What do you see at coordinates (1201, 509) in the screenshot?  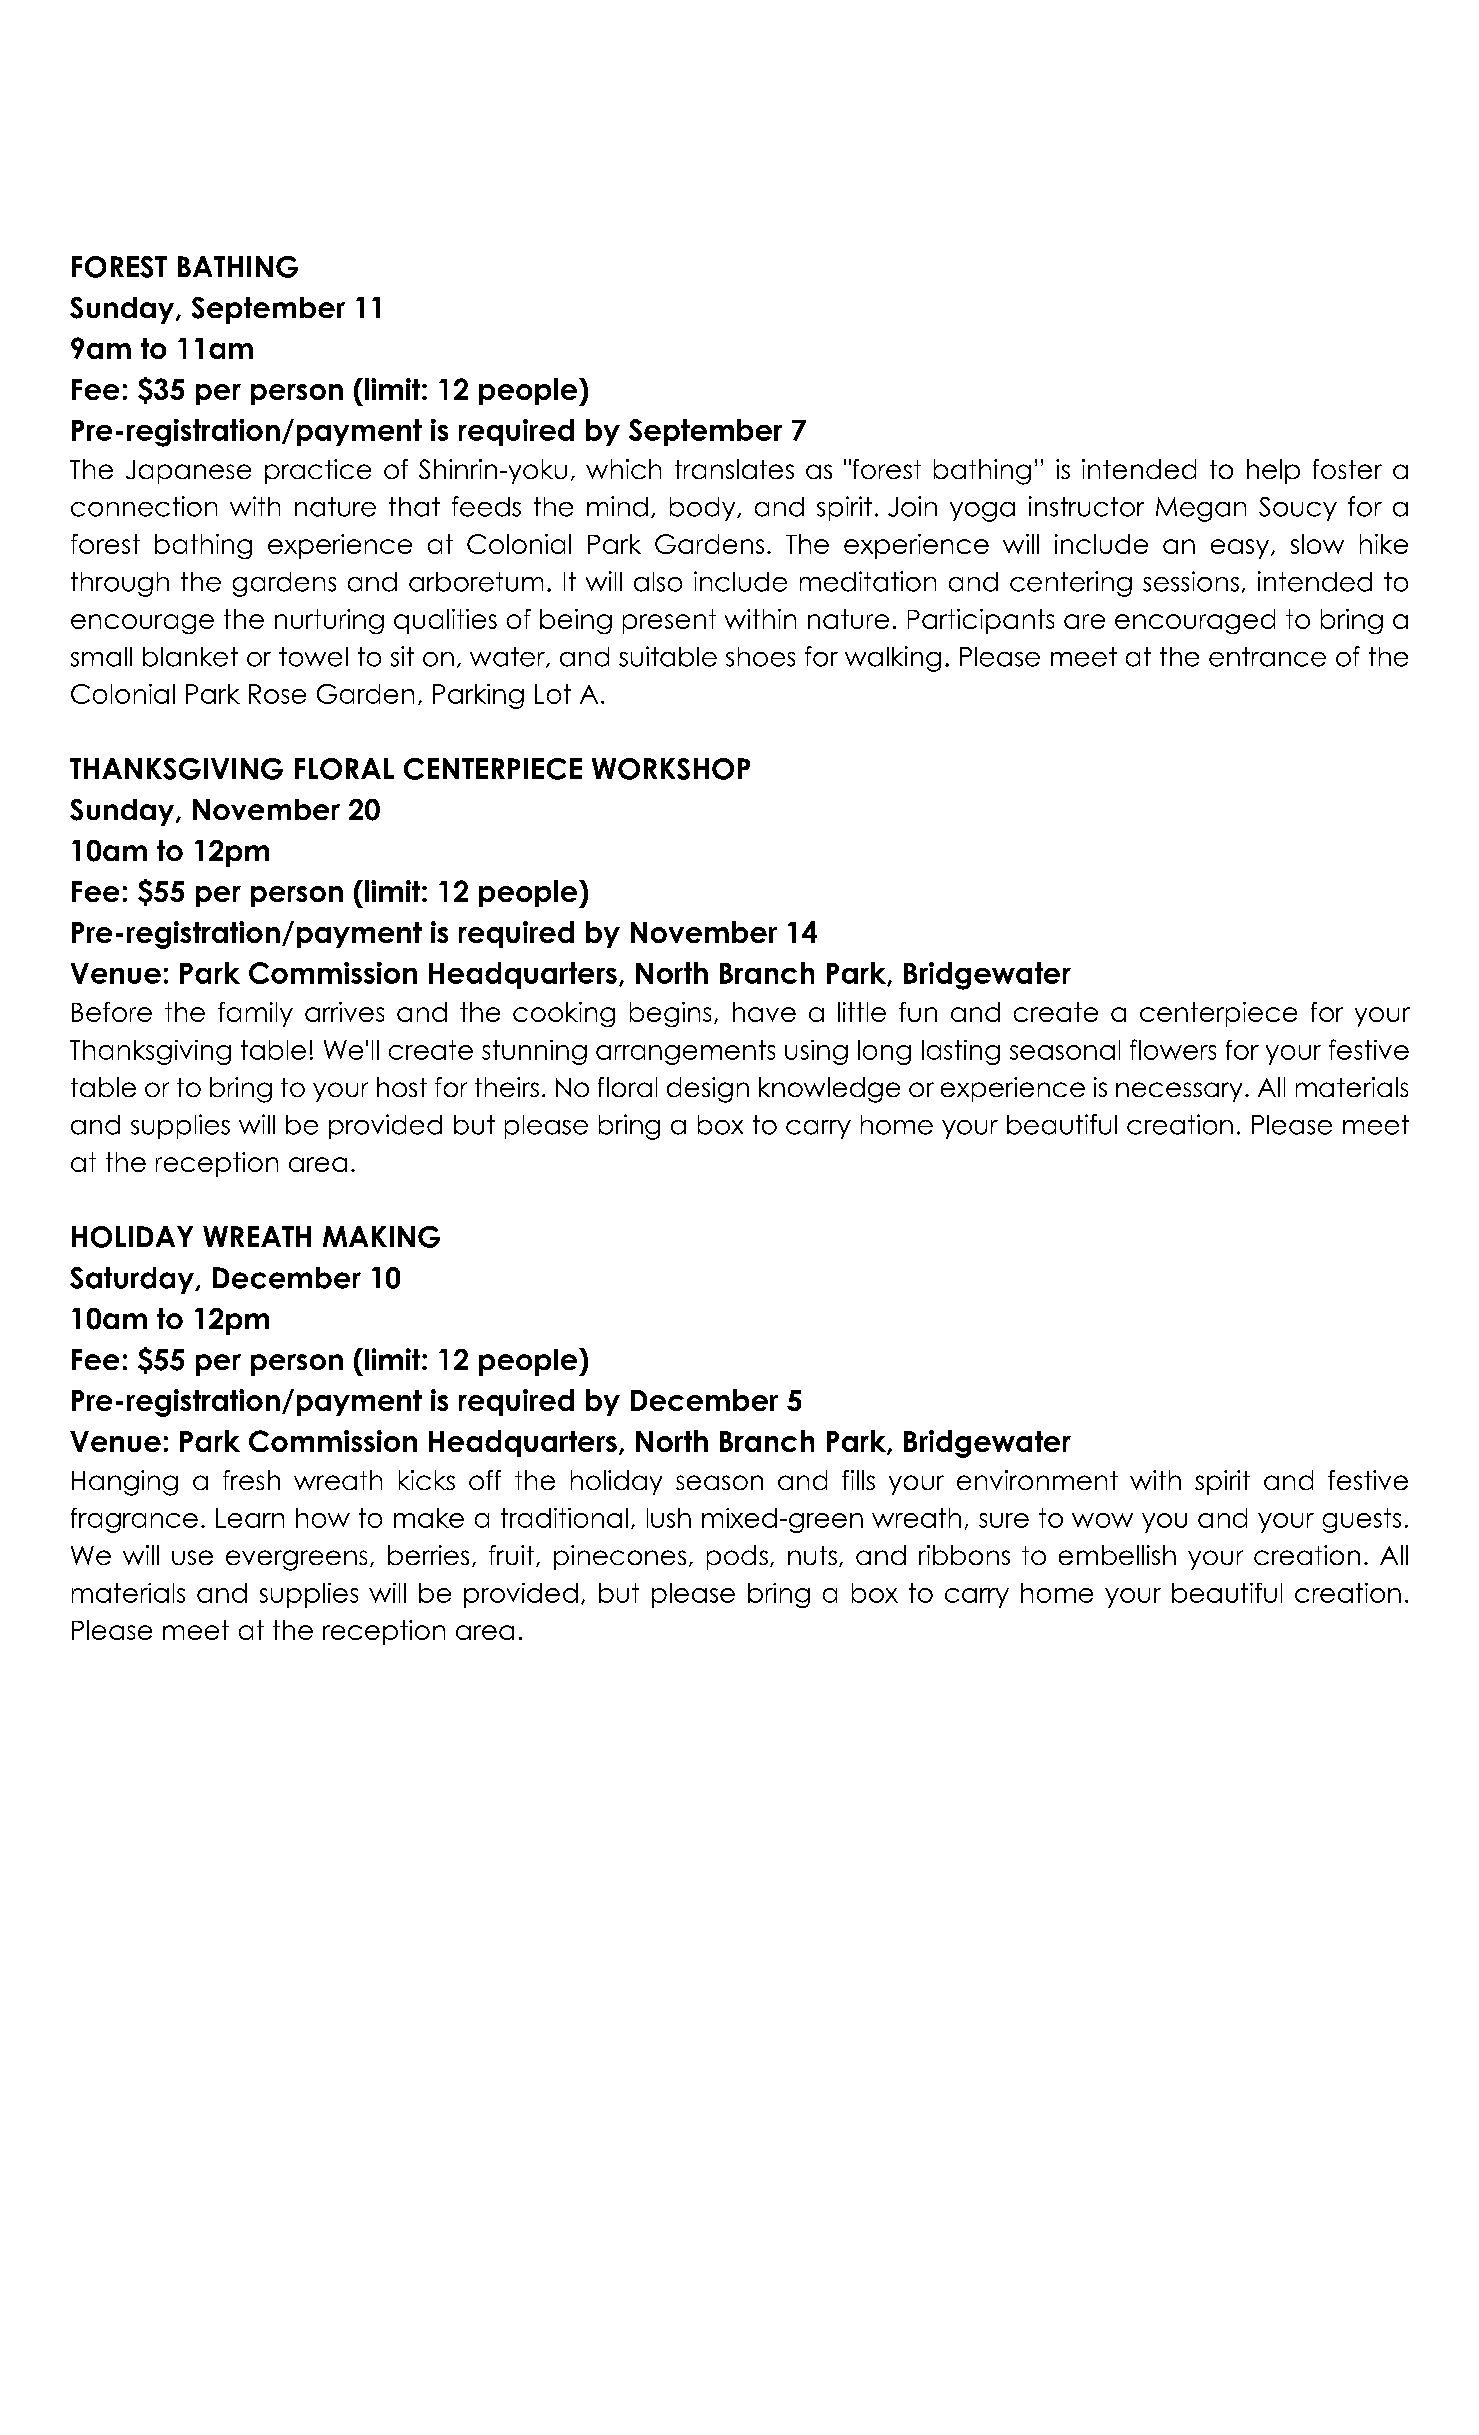 I see `Megan` at bounding box center [1201, 509].
